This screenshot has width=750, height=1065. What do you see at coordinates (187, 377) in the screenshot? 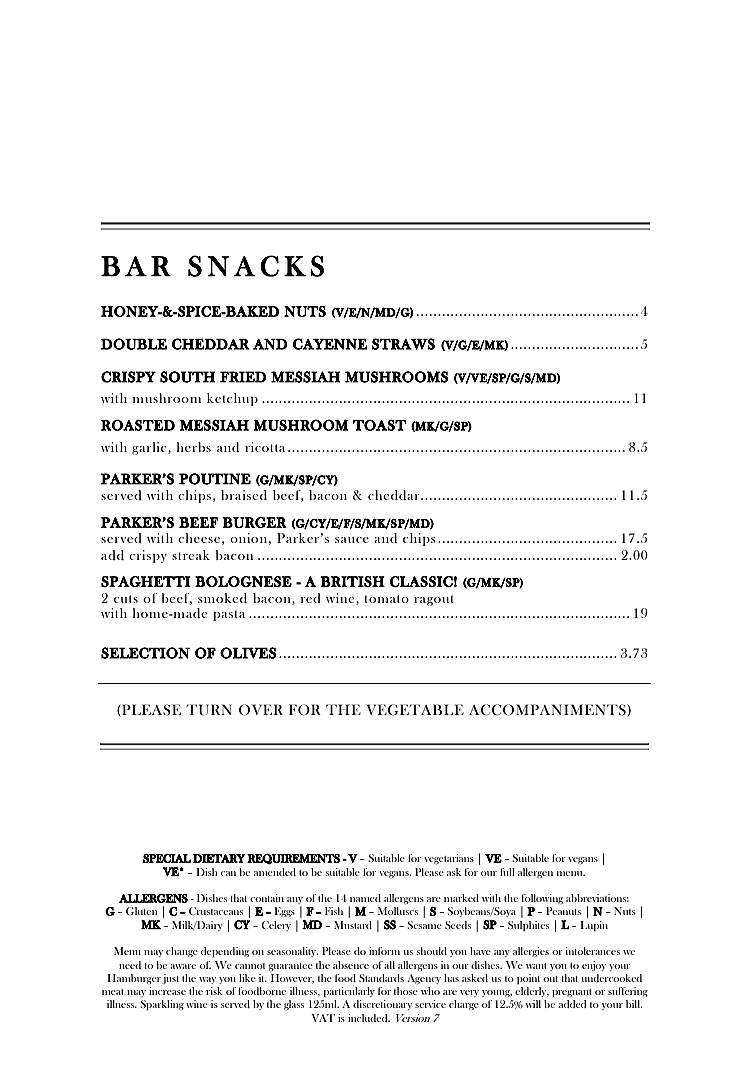
I see `SOUTH` at bounding box center [187, 377].
